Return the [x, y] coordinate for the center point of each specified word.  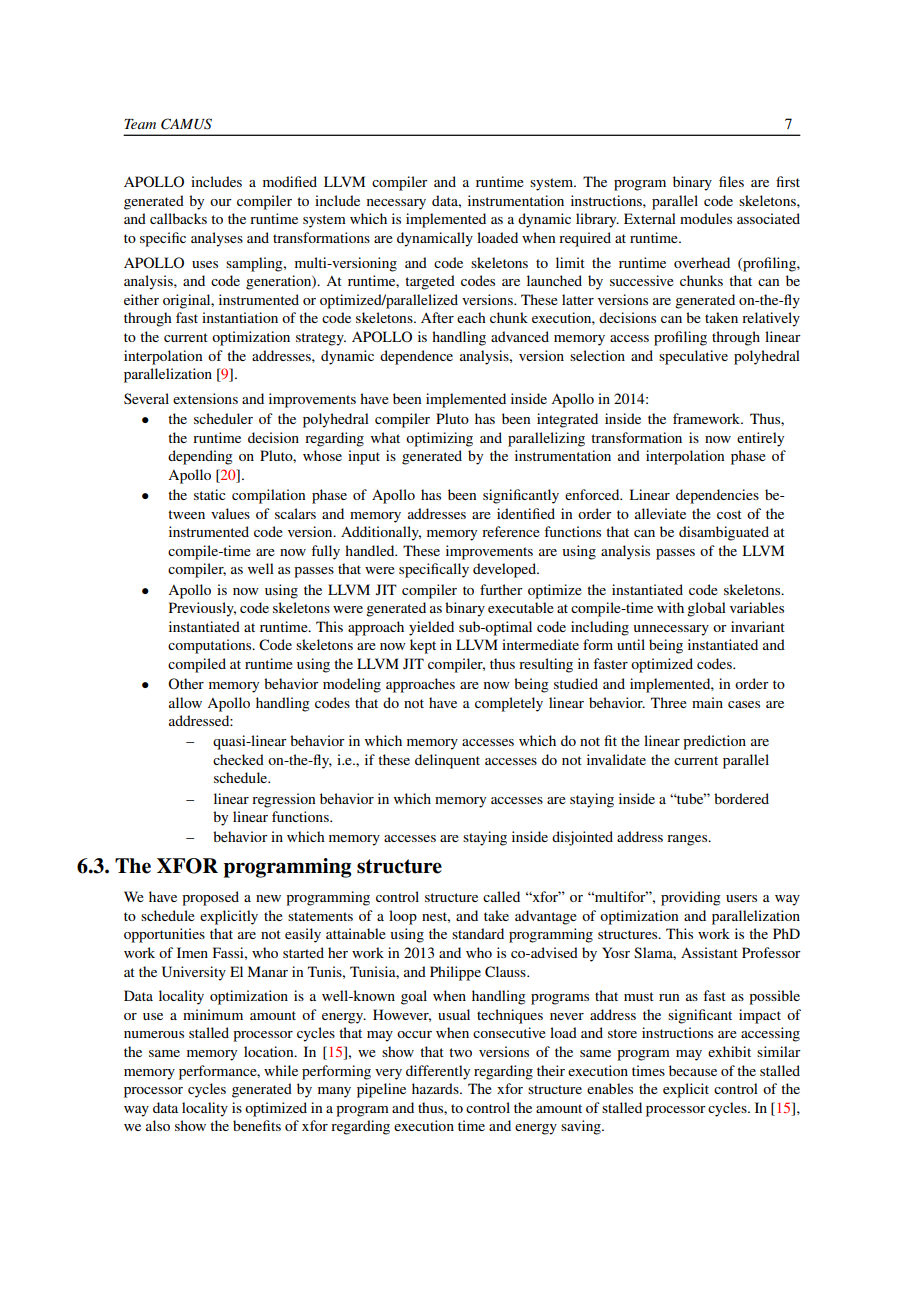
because [693, 1070]
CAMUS [186, 124]
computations [211, 646]
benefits [257, 1125]
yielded [431, 628]
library [597, 220]
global [706, 609]
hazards [436, 1088]
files [731, 181]
